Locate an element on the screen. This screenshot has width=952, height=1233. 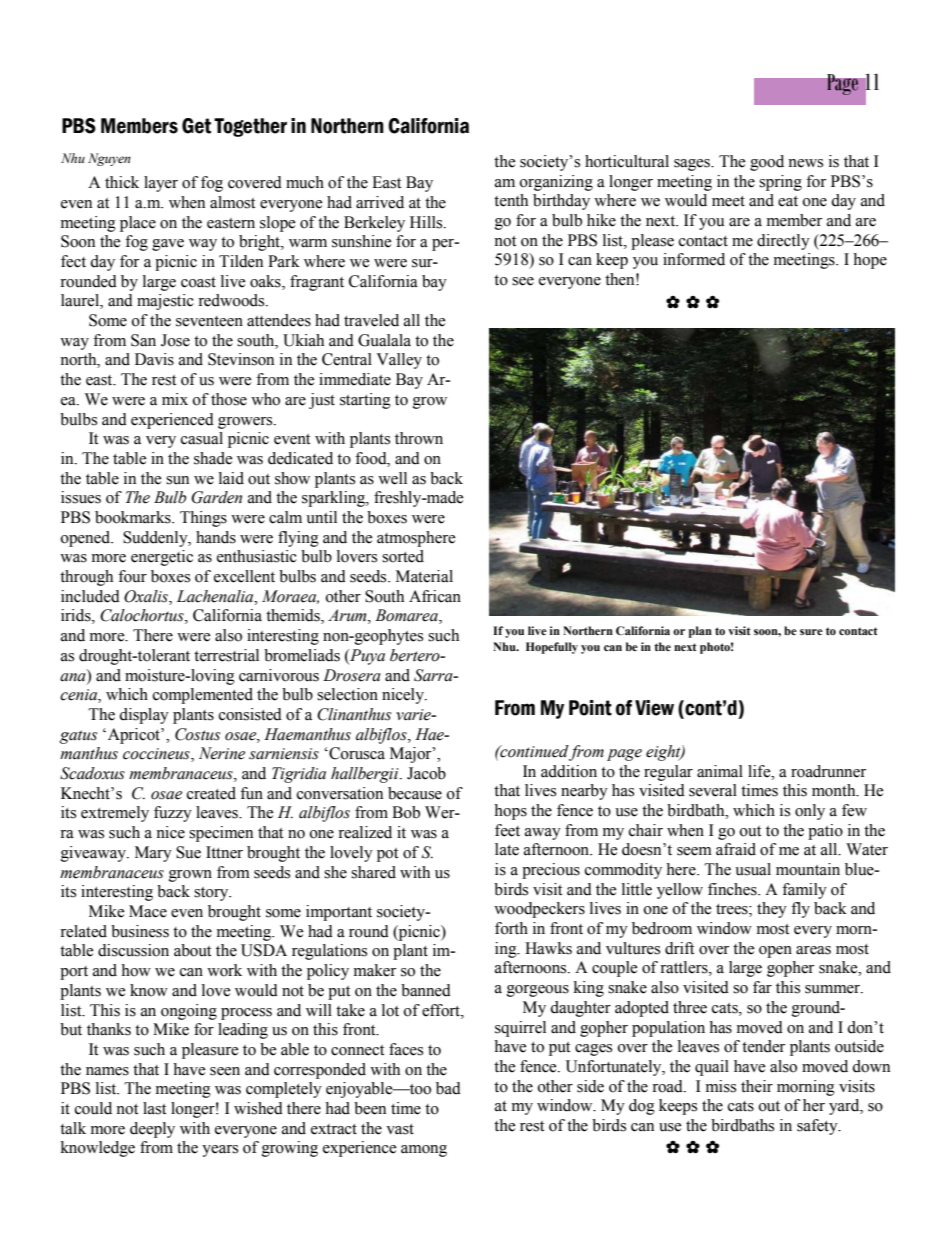
View is located at coordinates (654, 708).
